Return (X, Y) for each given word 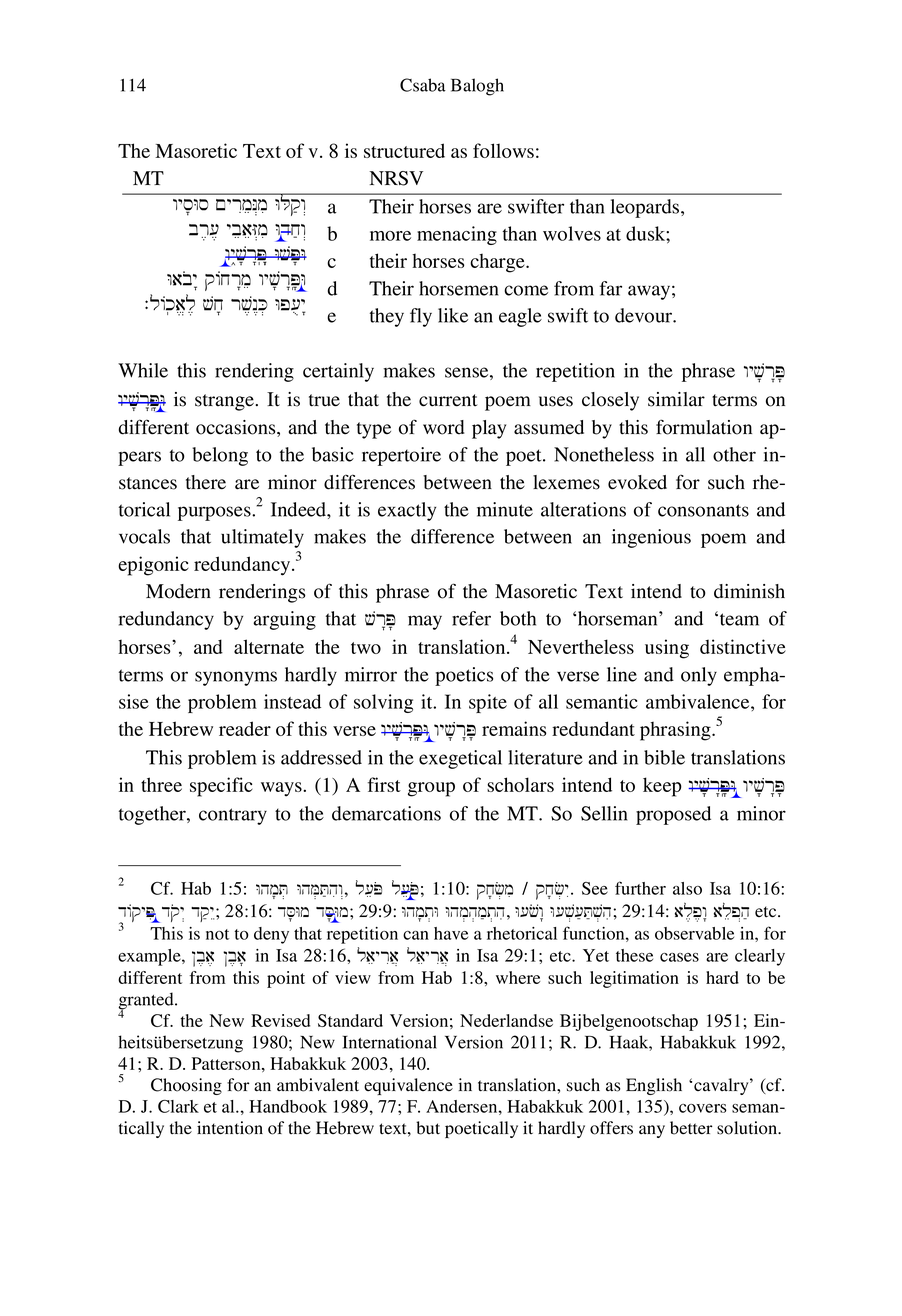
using (667, 649)
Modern (178, 591)
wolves (572, 233)
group (431, 789)
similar (676, 399)
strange (225, 402)
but (428, 1128)
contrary (233, 816)
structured (404, 150)
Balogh (477, 87)
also (687, 888)
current (448, 400)
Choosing (186, 1086)
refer (471, 618)
